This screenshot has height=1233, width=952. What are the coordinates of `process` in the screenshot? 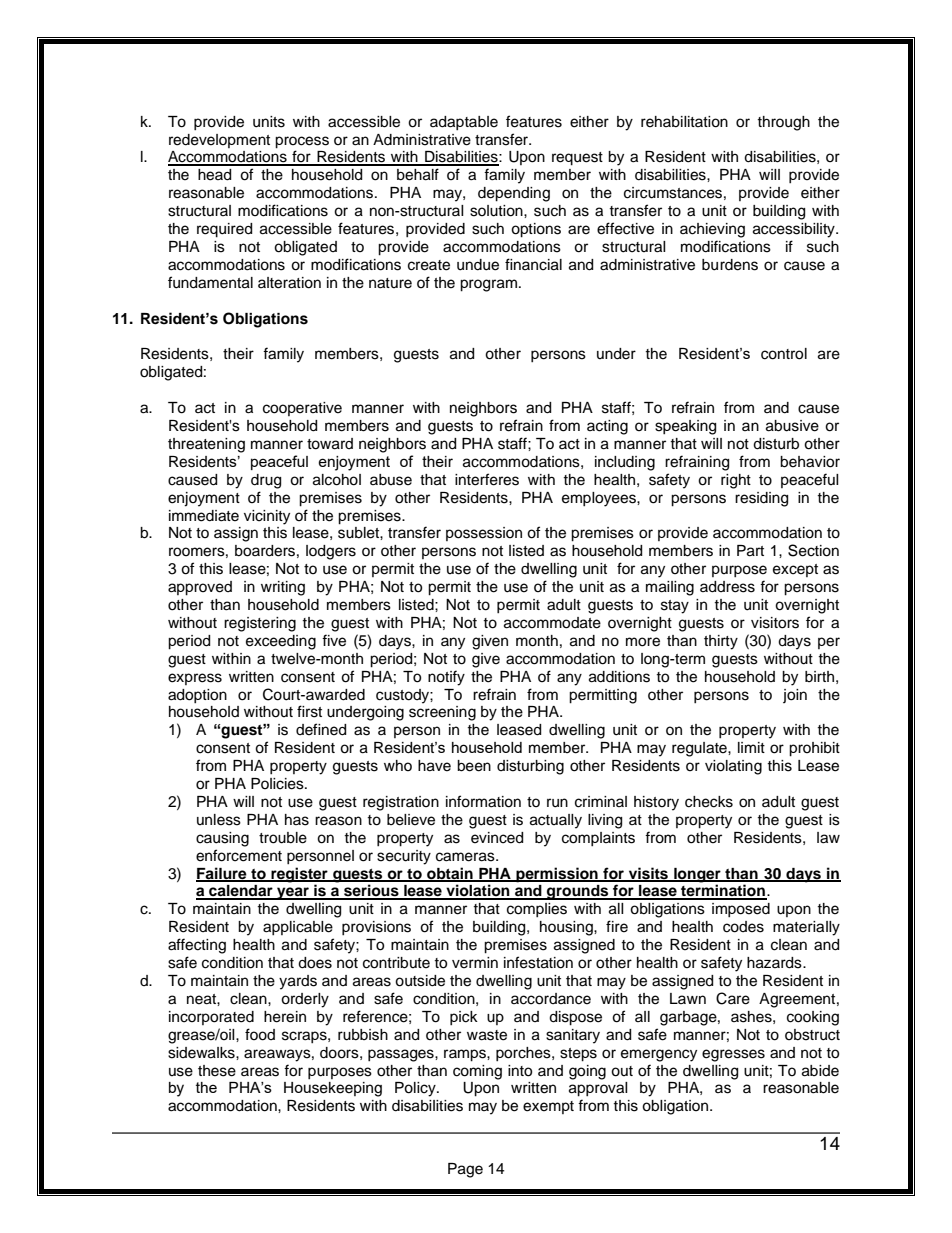 It's located at (302, 142).
